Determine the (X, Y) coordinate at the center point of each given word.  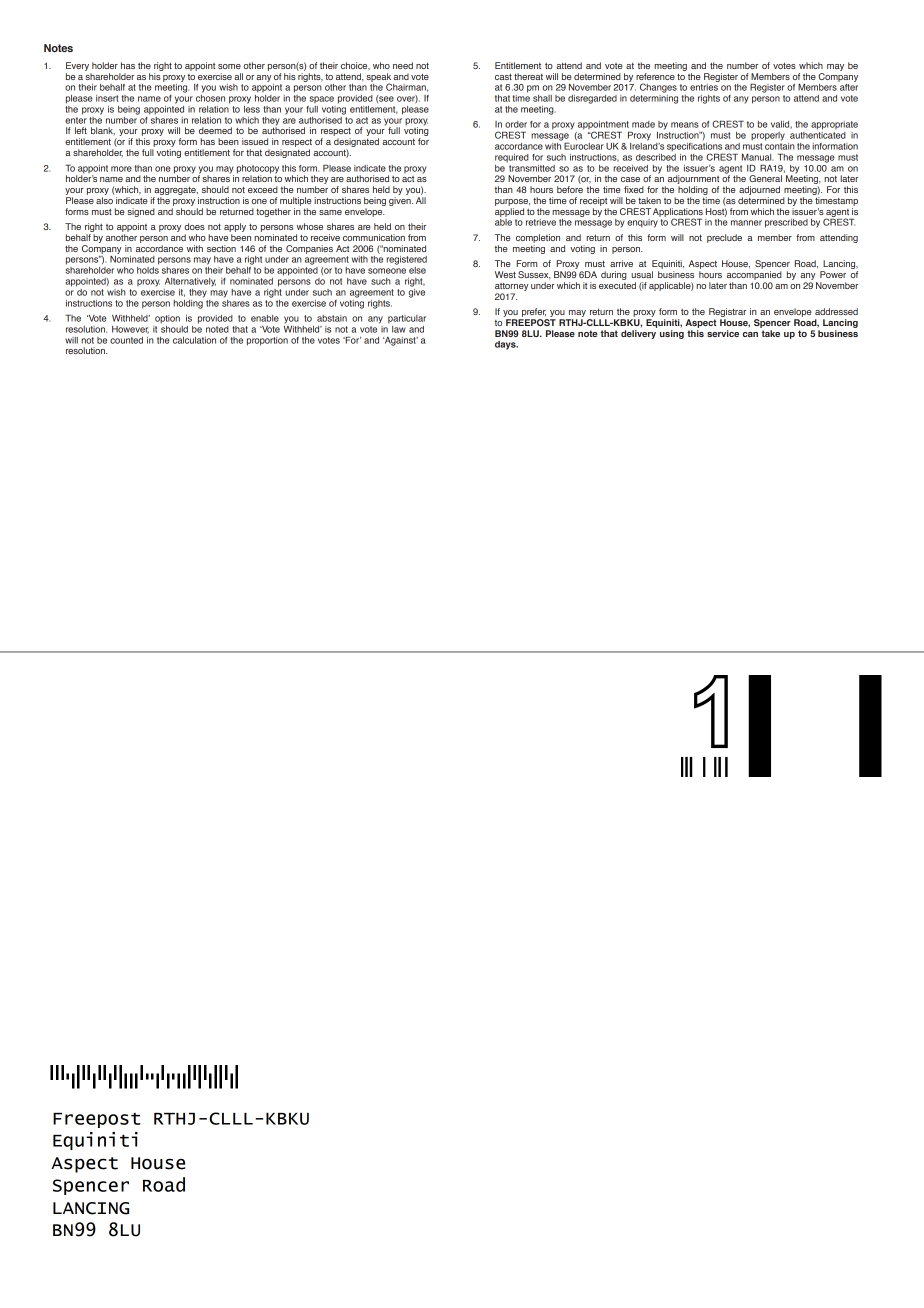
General (765, 178)
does (194, 226)
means (685, 125)
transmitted (531, 167)
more (121, 169)
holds (148, 269)
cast (503, 77)
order (516, 124)
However (130, 330)
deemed (215, 130)
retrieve (541, 222)
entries (704, 87)
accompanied (754, 275)
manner (746, 223)
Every (77, 66)
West (505, 274)
